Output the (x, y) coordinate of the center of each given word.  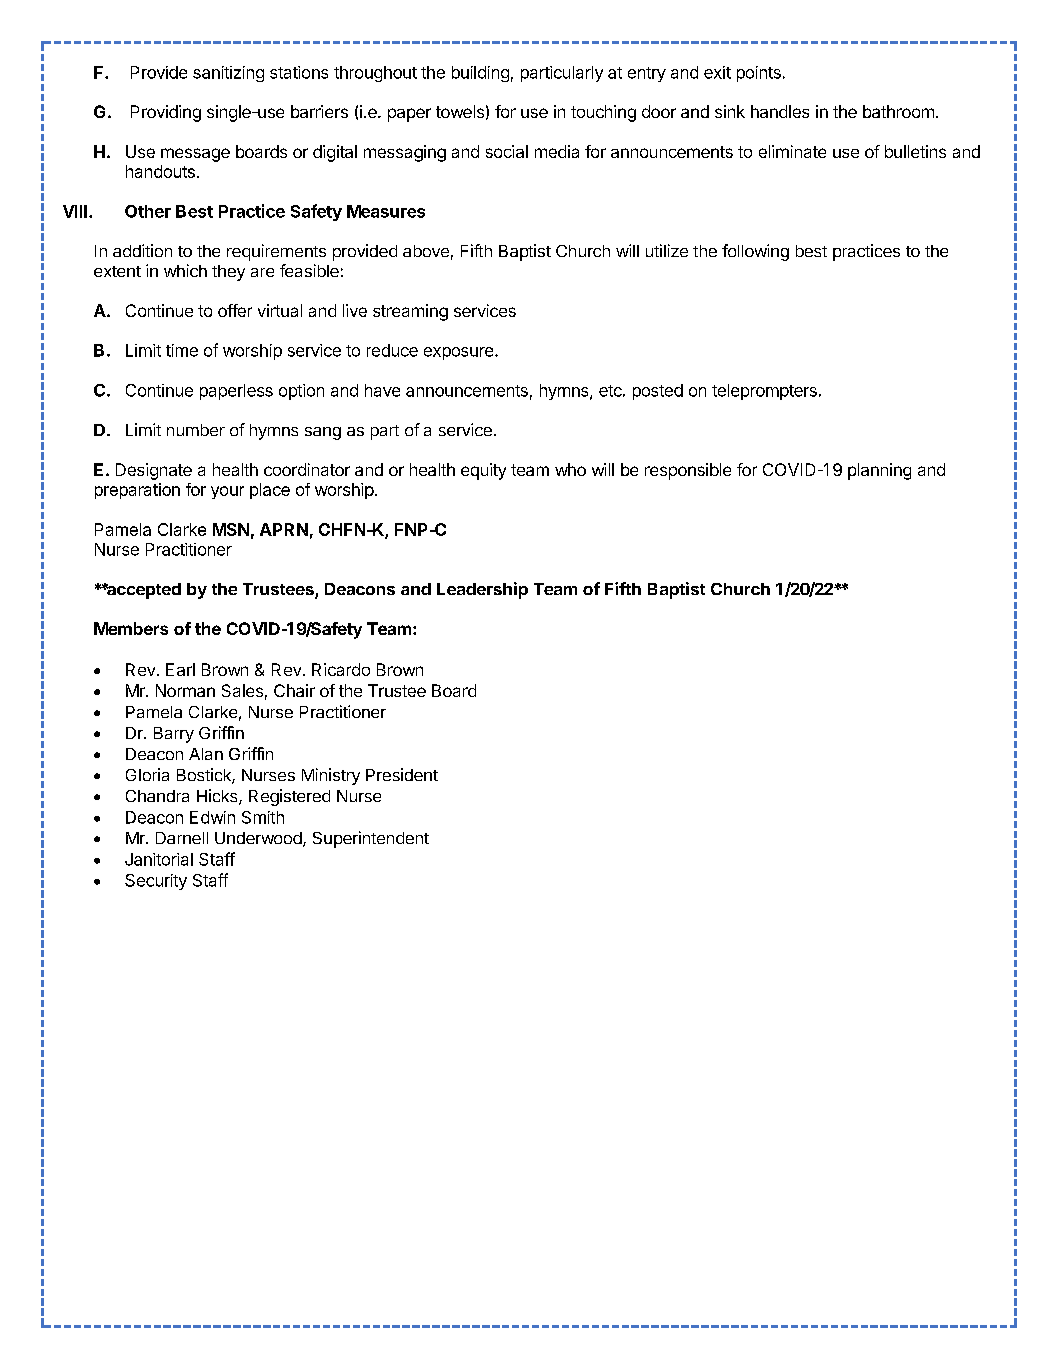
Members (131, 628)
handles (780, 111)
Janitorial (159, 859)
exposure (460, 353)
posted (658, 392)
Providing (166, 113)
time (182, 350)
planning (879, 471)
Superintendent (371, 839)
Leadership (482, 590)
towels (460, 111)
